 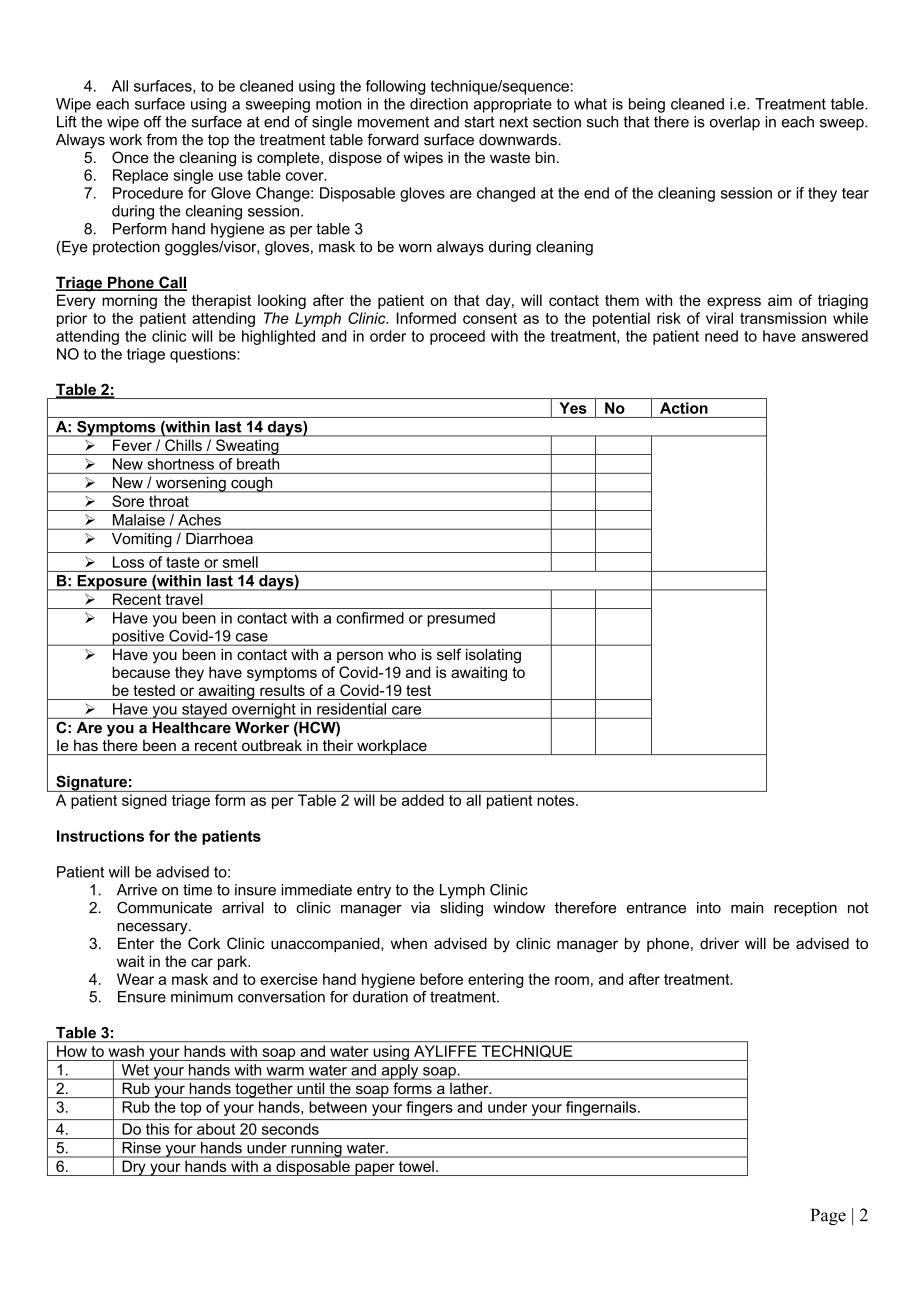 I want to click on start, so click(x=479, y=122).
